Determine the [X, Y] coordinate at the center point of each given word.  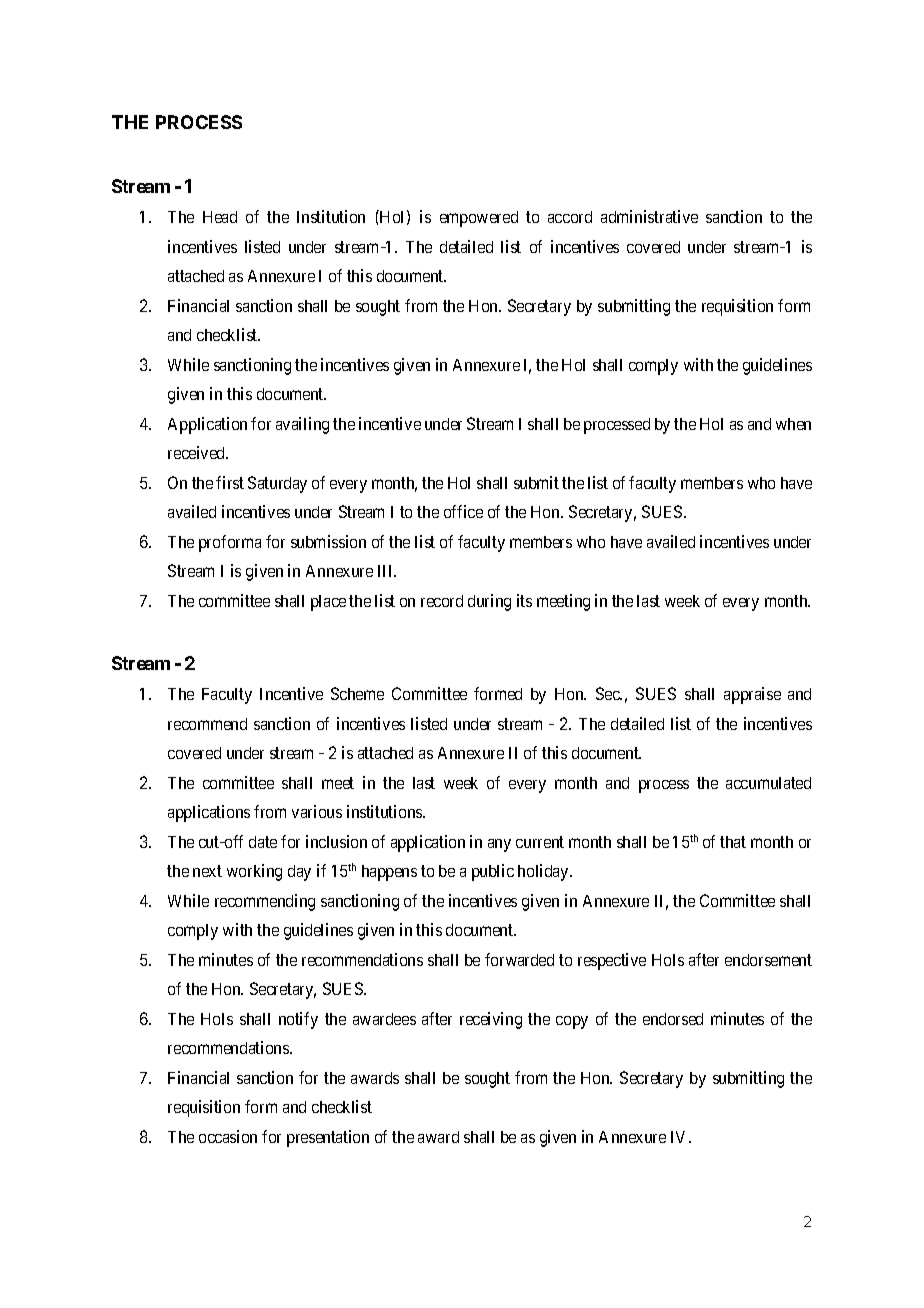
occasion [228, 1136]
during [489, 602]
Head [220, 217]
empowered [479, 219]
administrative [649, 216]
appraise [752, 695]
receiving [491, 1020]
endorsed [673, 1019]
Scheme [357, 693]
